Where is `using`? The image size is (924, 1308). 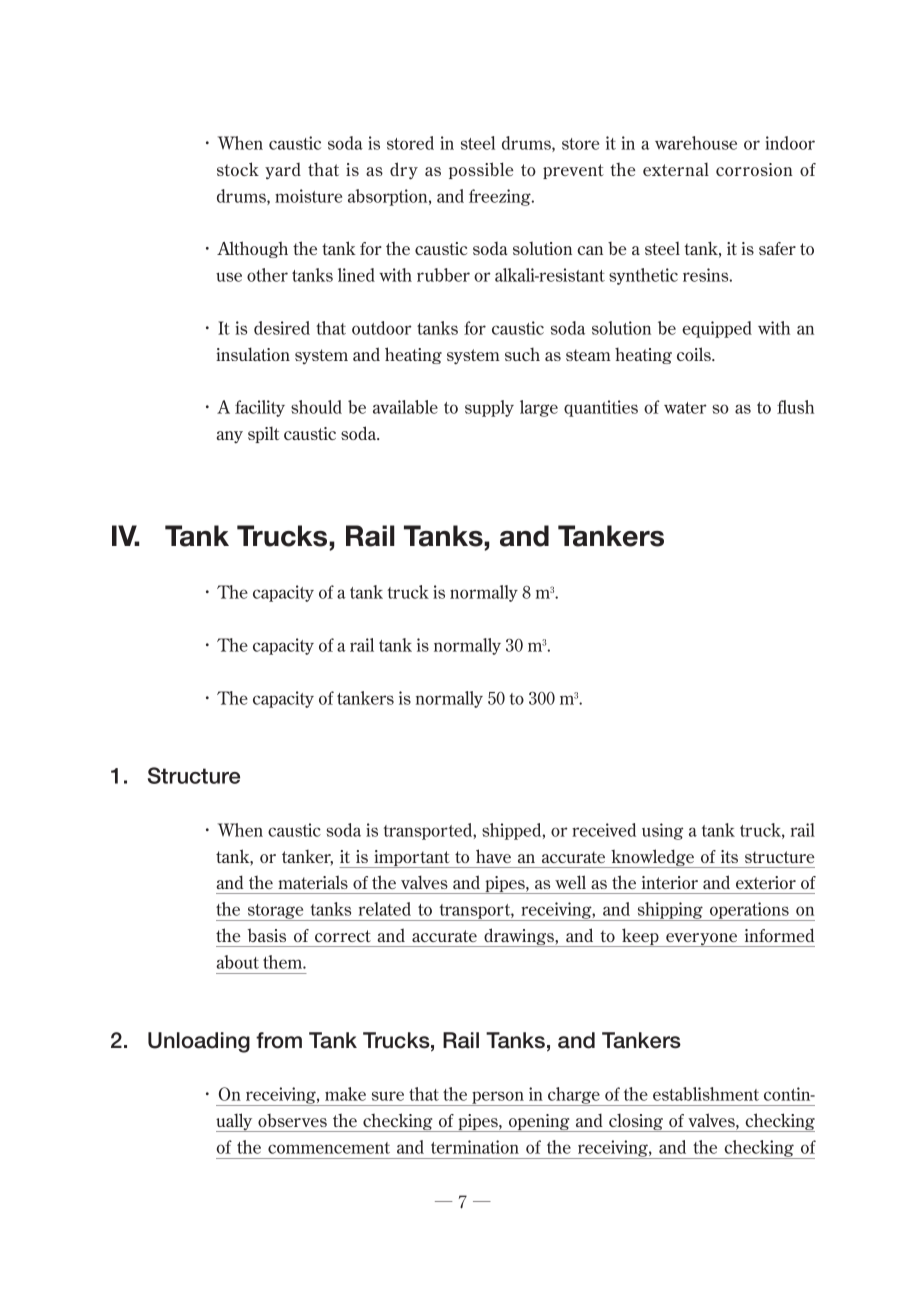
using is located at coordinates (662, 831).
